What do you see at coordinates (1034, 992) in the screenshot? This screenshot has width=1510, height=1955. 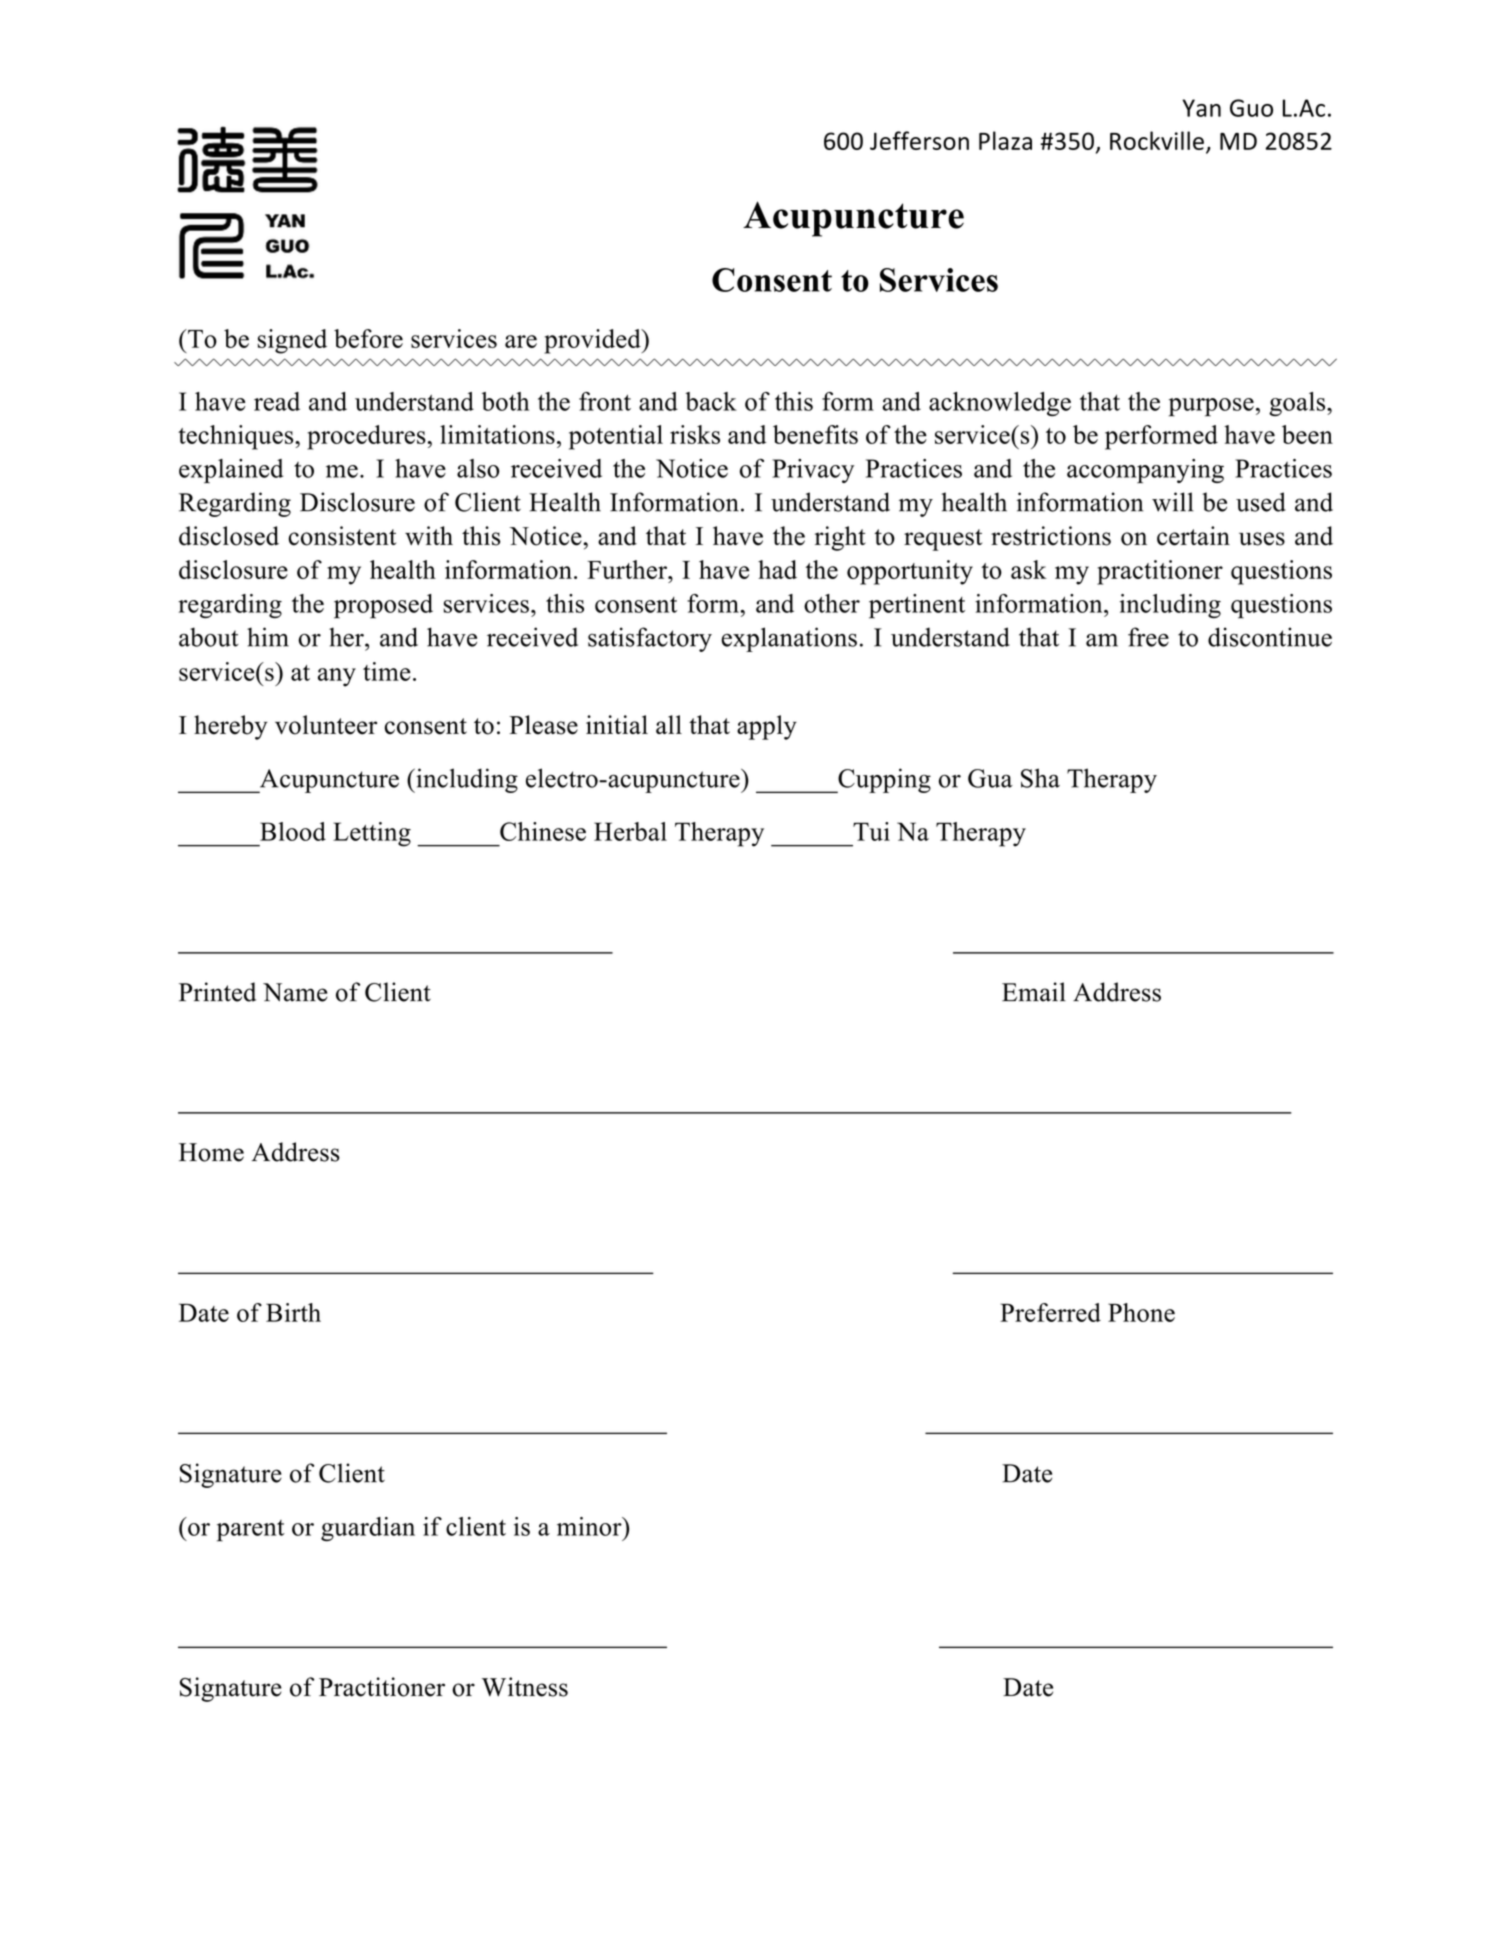 I see `Email` at bounding box center [1034, 992].
